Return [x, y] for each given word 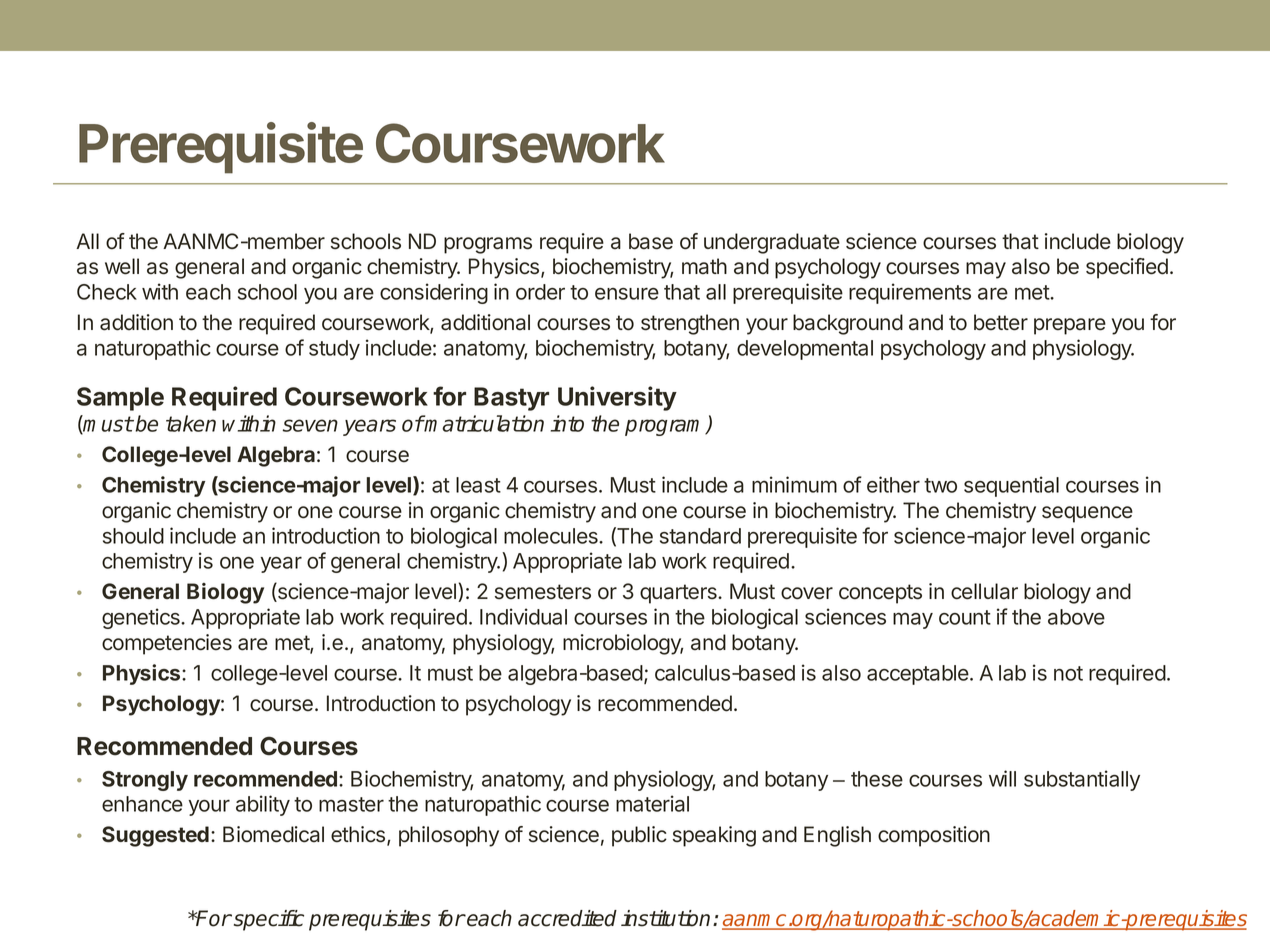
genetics [142, 618]
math [704, 266]
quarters [679, 594]
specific [269, 920]
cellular [984, 591]
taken [191, 423]
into [567, 423]
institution [665, 918]
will [1002, 778]
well [122, 266]
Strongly [145, 781]
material [652, 803]
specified [1127, 268]
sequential [1011, 486]
